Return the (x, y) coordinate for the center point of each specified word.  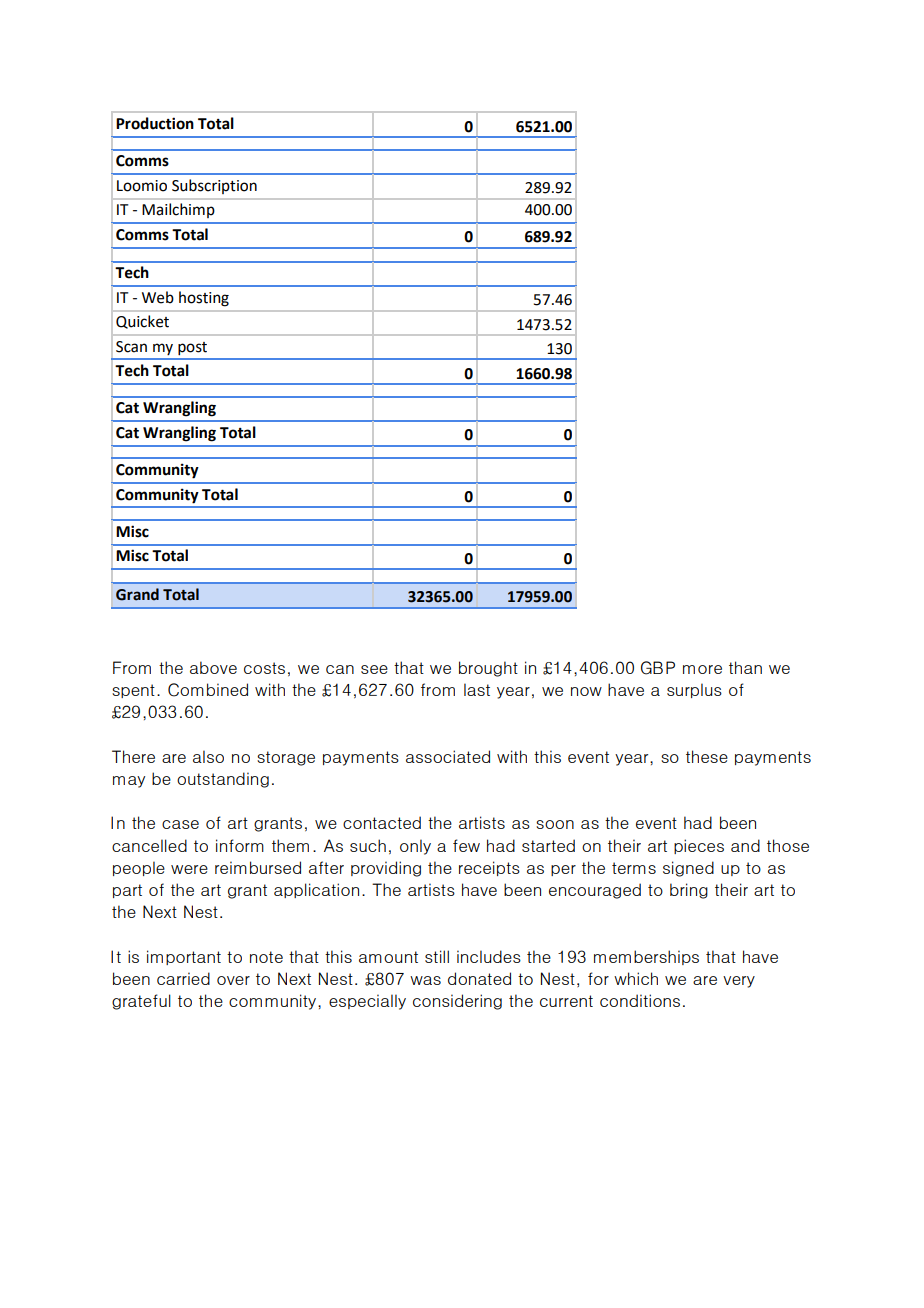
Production (155, 123)
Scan (131, 347)
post (192, 348)
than (745, 667)
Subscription (214, 186)
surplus (694, 690)
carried (183, 978)
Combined (208, 690)
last (477, 689)
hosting (204, 299)
